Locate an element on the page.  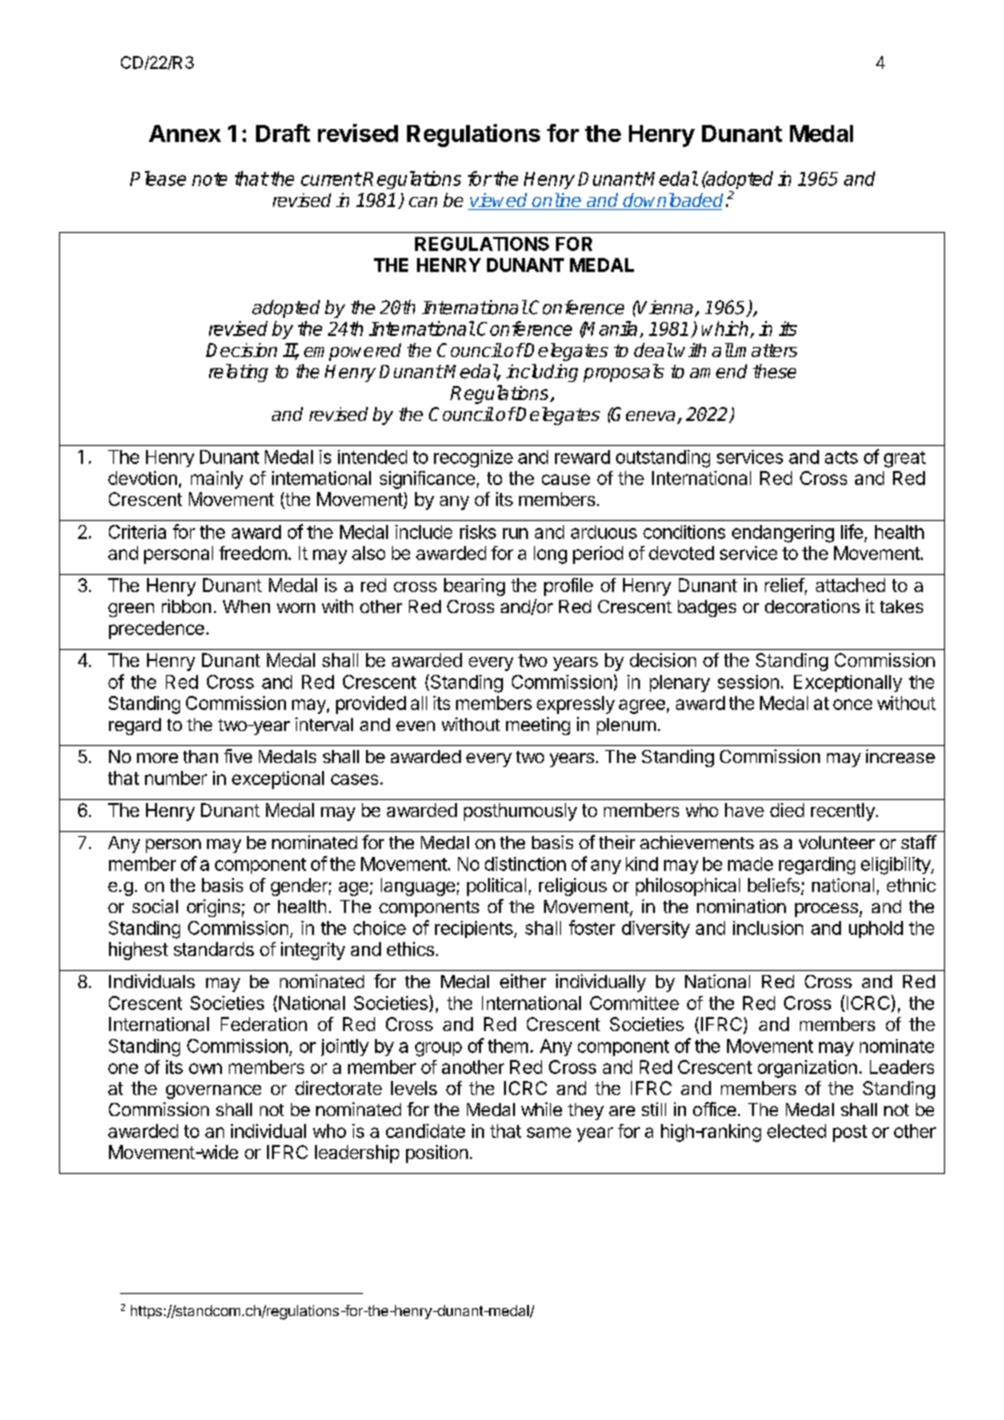
downloaded is located at coordinates (672, 201).
